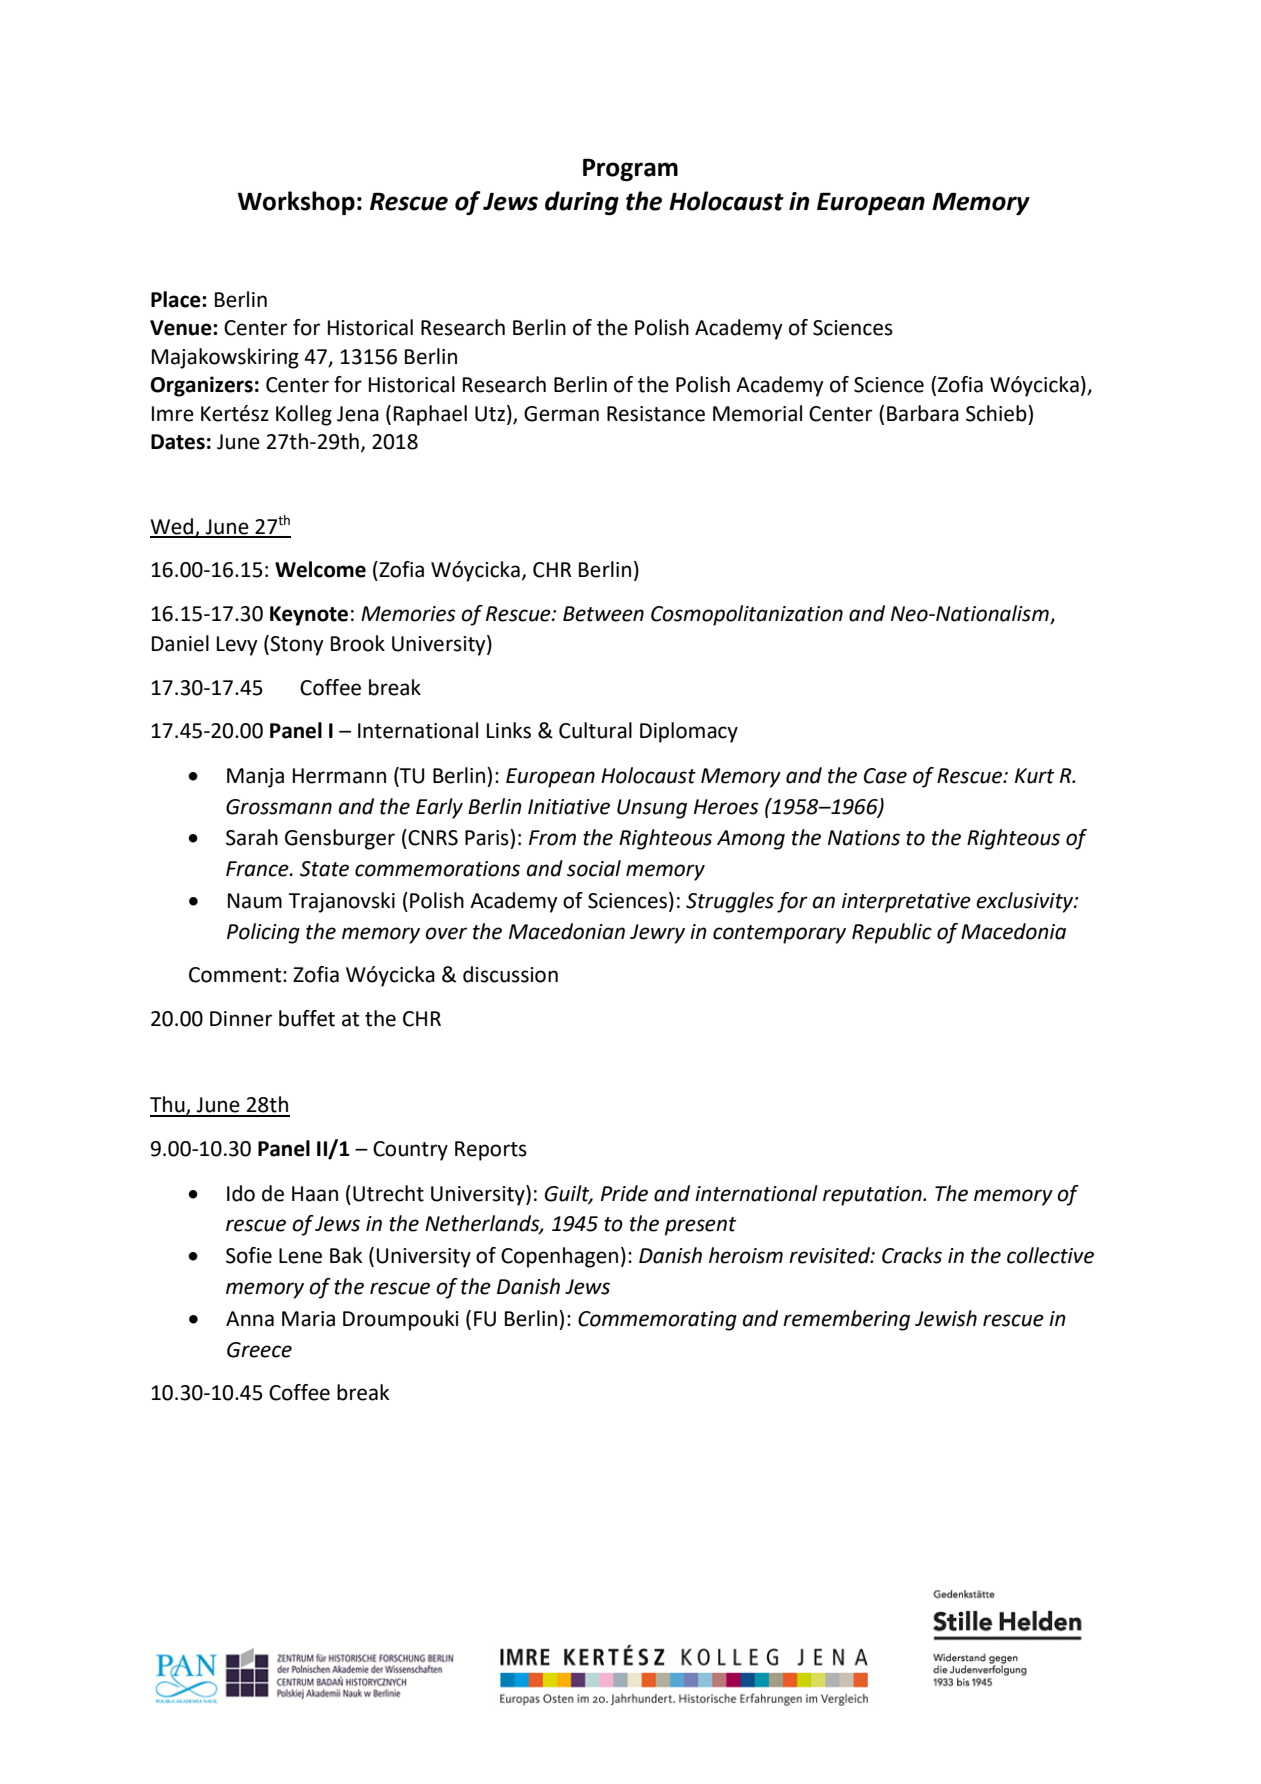  Describe the element at coordinates (657, 1321) in the image. I see `Commemorating` at that location.
